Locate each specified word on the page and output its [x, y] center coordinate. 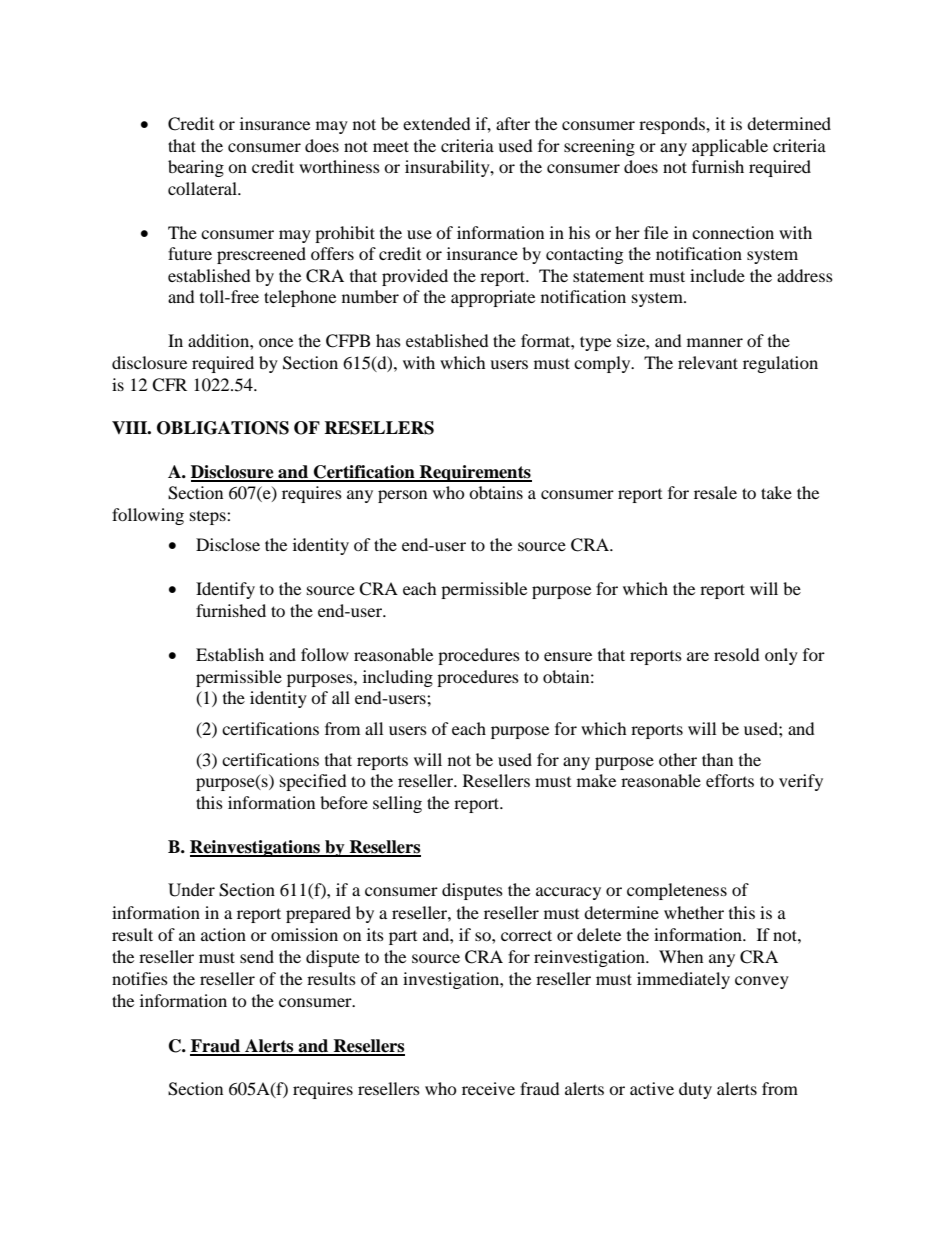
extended [437, 123]
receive [488, 1088]
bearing [196, 168]
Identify [225, 590]
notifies [140, 978]
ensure [568, 656]
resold [737, 654]
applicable [730, 147]
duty [695, 1090]
